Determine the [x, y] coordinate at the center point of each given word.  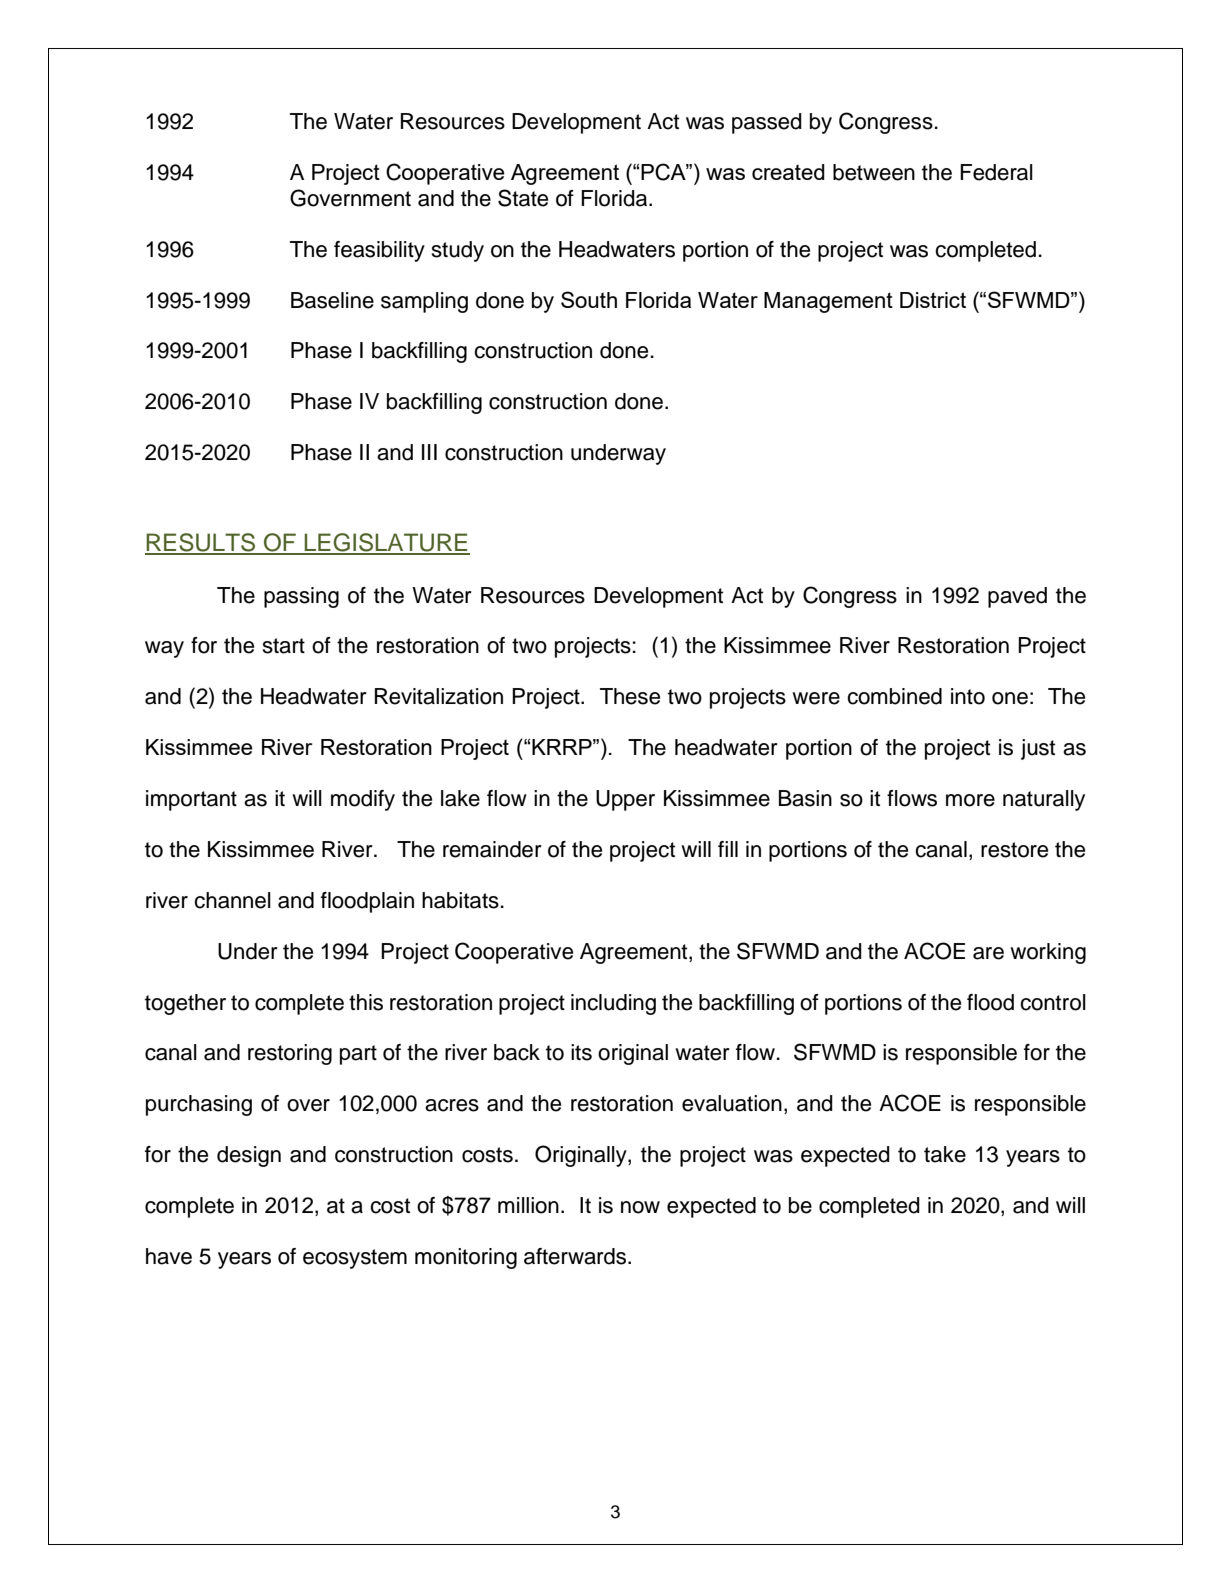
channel [232, 900]
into [968, 696]
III [429, 452]
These [630, 696]
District [933, 300]
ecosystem [355, 1259]
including [613, 1004]
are [988, 953]
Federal [996, 172]
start [283, 646]
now [640, 1207]
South [589, 299]
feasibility [379, 251]
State [523, 198]
